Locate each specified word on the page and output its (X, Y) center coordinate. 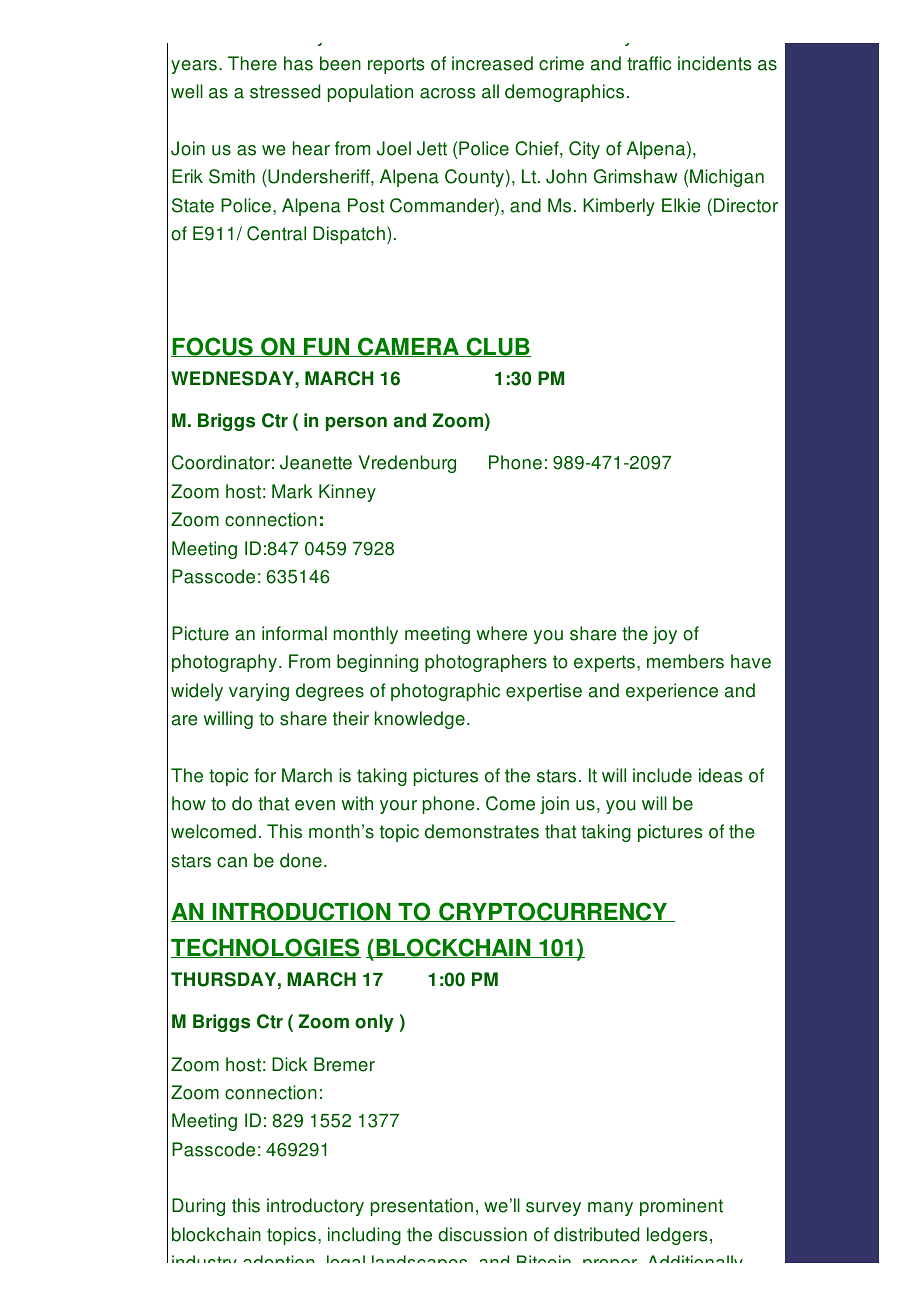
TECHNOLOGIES (266, 948)
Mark (292, 491)
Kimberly (619, 207)
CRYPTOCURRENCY (553, 912)
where (502, 633)
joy (665, 635)
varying (259, 692)
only (374, 1023)
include (662, 775)
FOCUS (213, 347)
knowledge (420, 720)
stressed (285, 91)
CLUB (497, 347)
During (198, 1207)
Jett (432, 148)
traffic (649, 63)
